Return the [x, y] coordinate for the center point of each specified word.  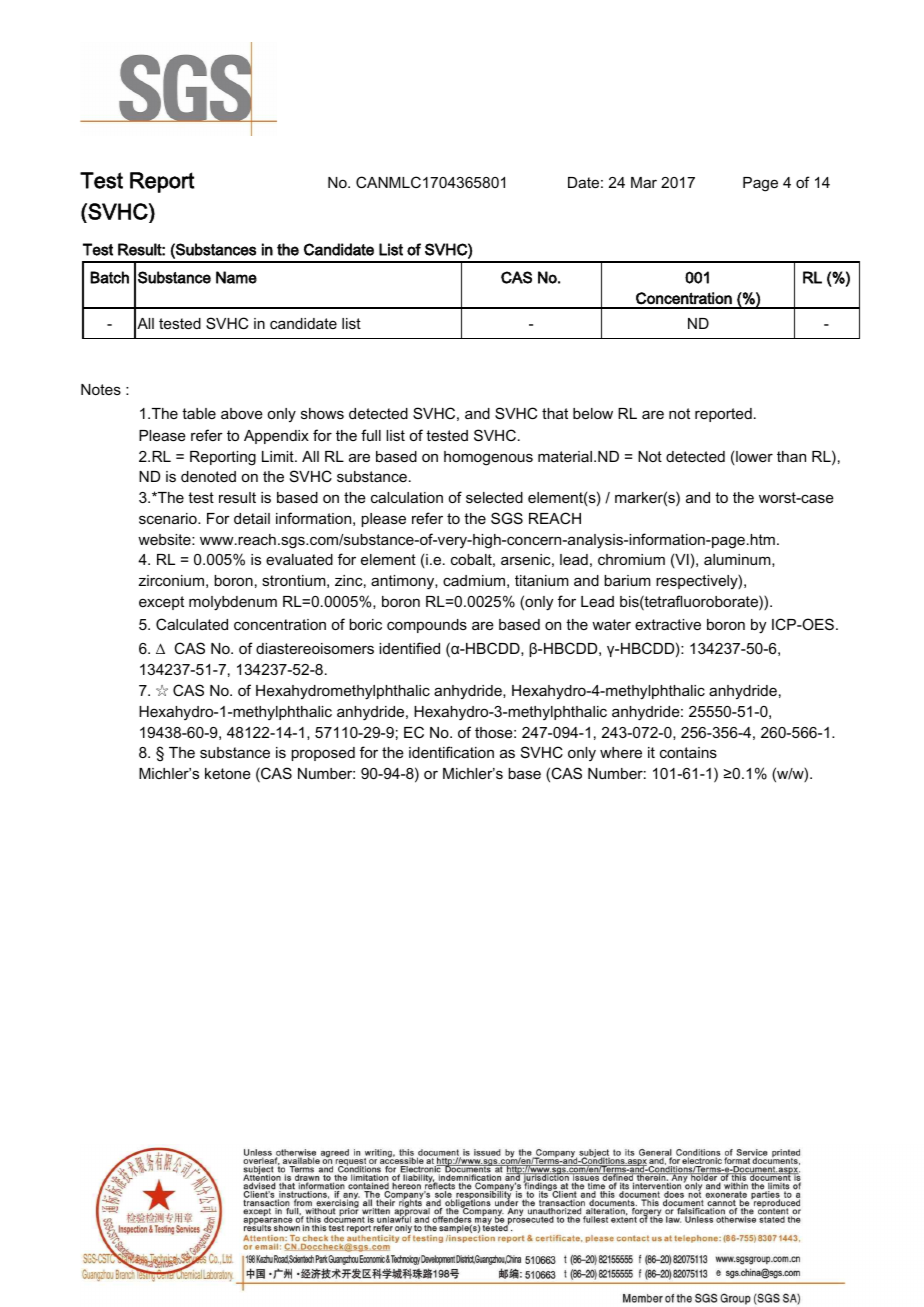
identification [451, 752]
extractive [668, 624]
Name [236, 277]
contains [688, 752]
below [593, 413]
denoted [208, 476]
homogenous [488, 458]
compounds [427, 626]
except [161, 603]
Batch [109, 277]
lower [753, 458]
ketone [228, 773]
